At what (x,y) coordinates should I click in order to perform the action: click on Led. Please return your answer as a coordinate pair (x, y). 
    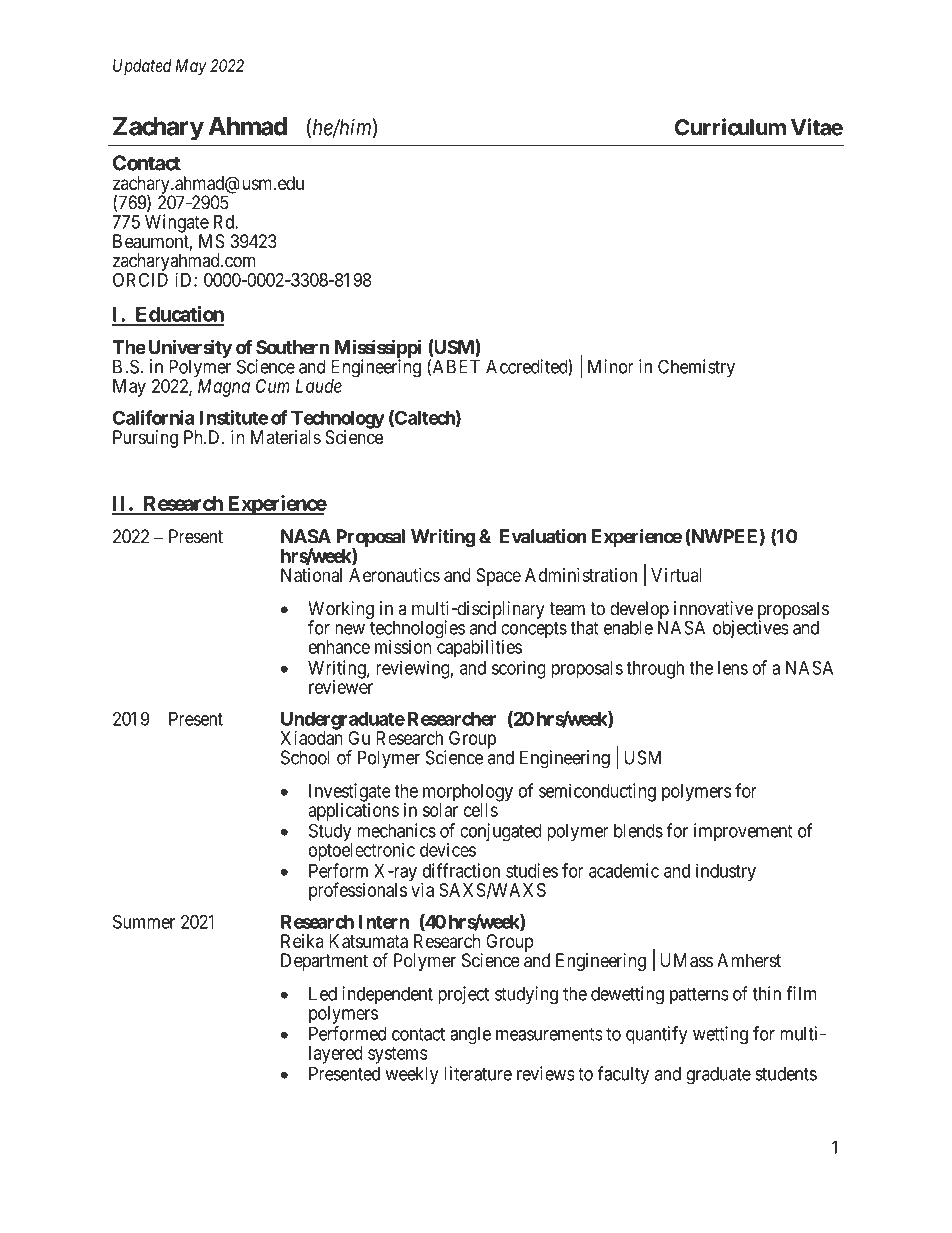
    Looking at the image, I should click on (323, 993).
